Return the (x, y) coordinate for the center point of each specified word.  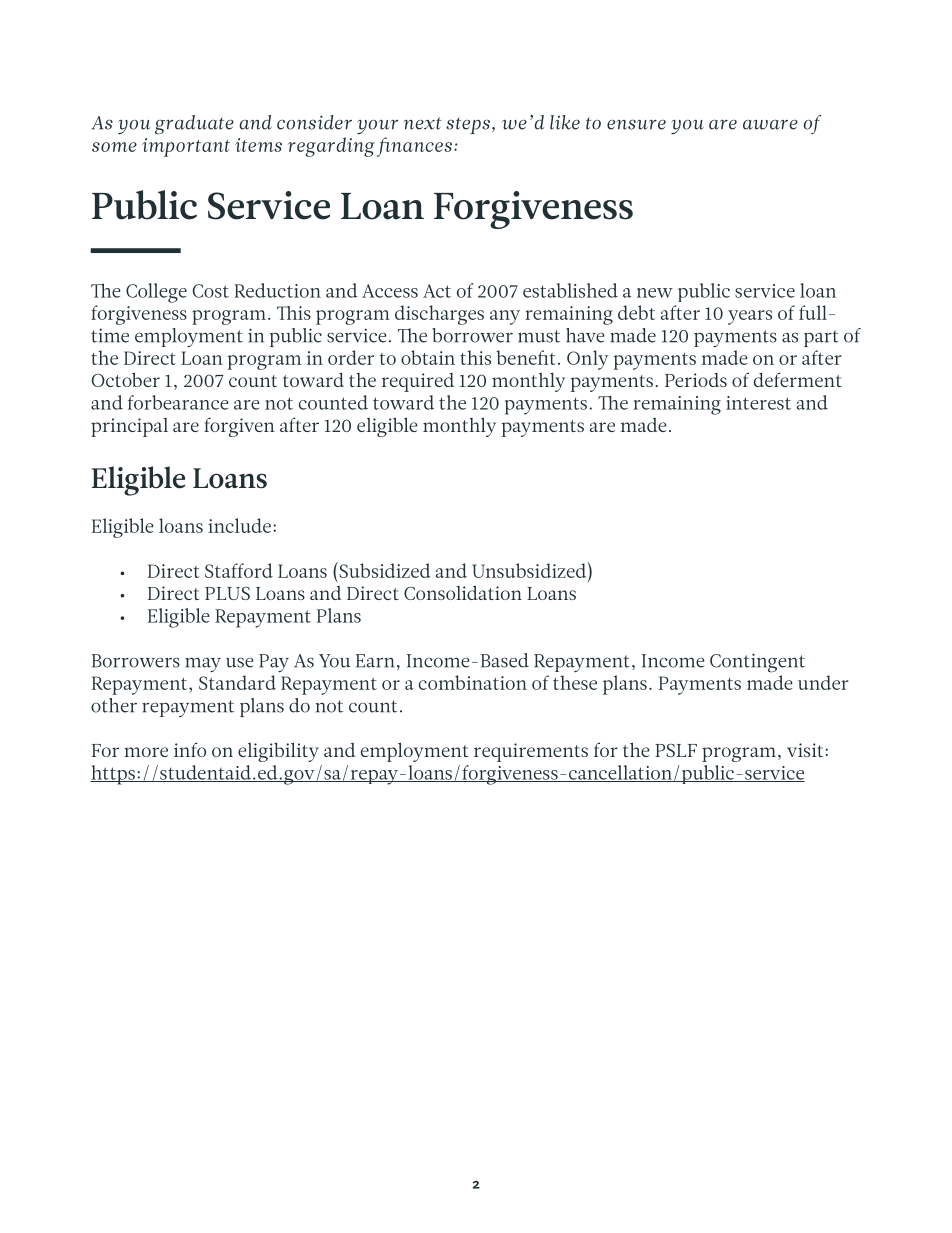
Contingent (757, 663)
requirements (531, 752)
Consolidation (463, 592)
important (186, 147)
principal (129, 427)
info (190, 749)
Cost (210, 291)
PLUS (227, 593)
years (750, 317)
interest (758, 403)
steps (469, 125)
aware (770, 125)
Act (437, 291)
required (418, 382)
